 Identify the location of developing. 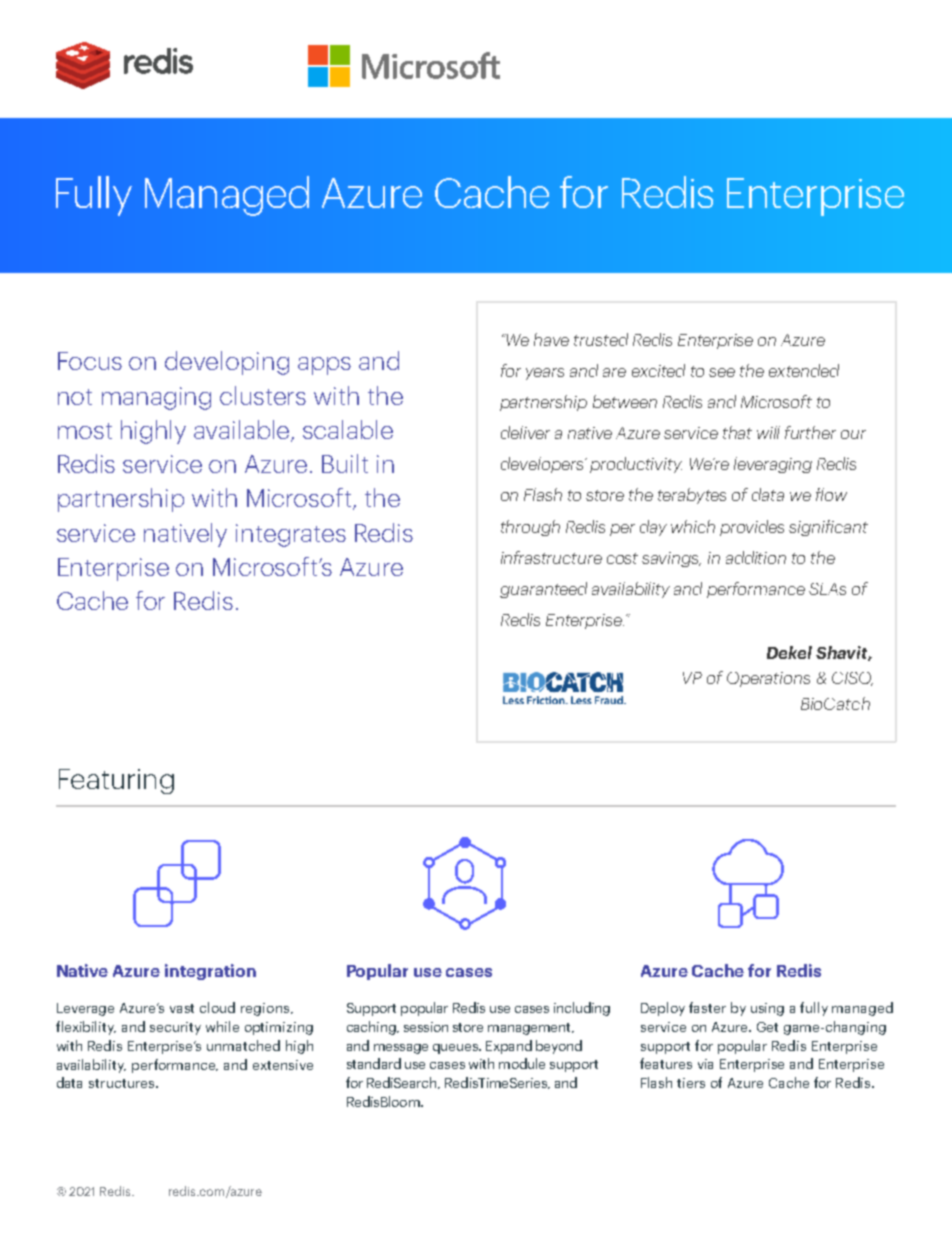
(227, 363).
